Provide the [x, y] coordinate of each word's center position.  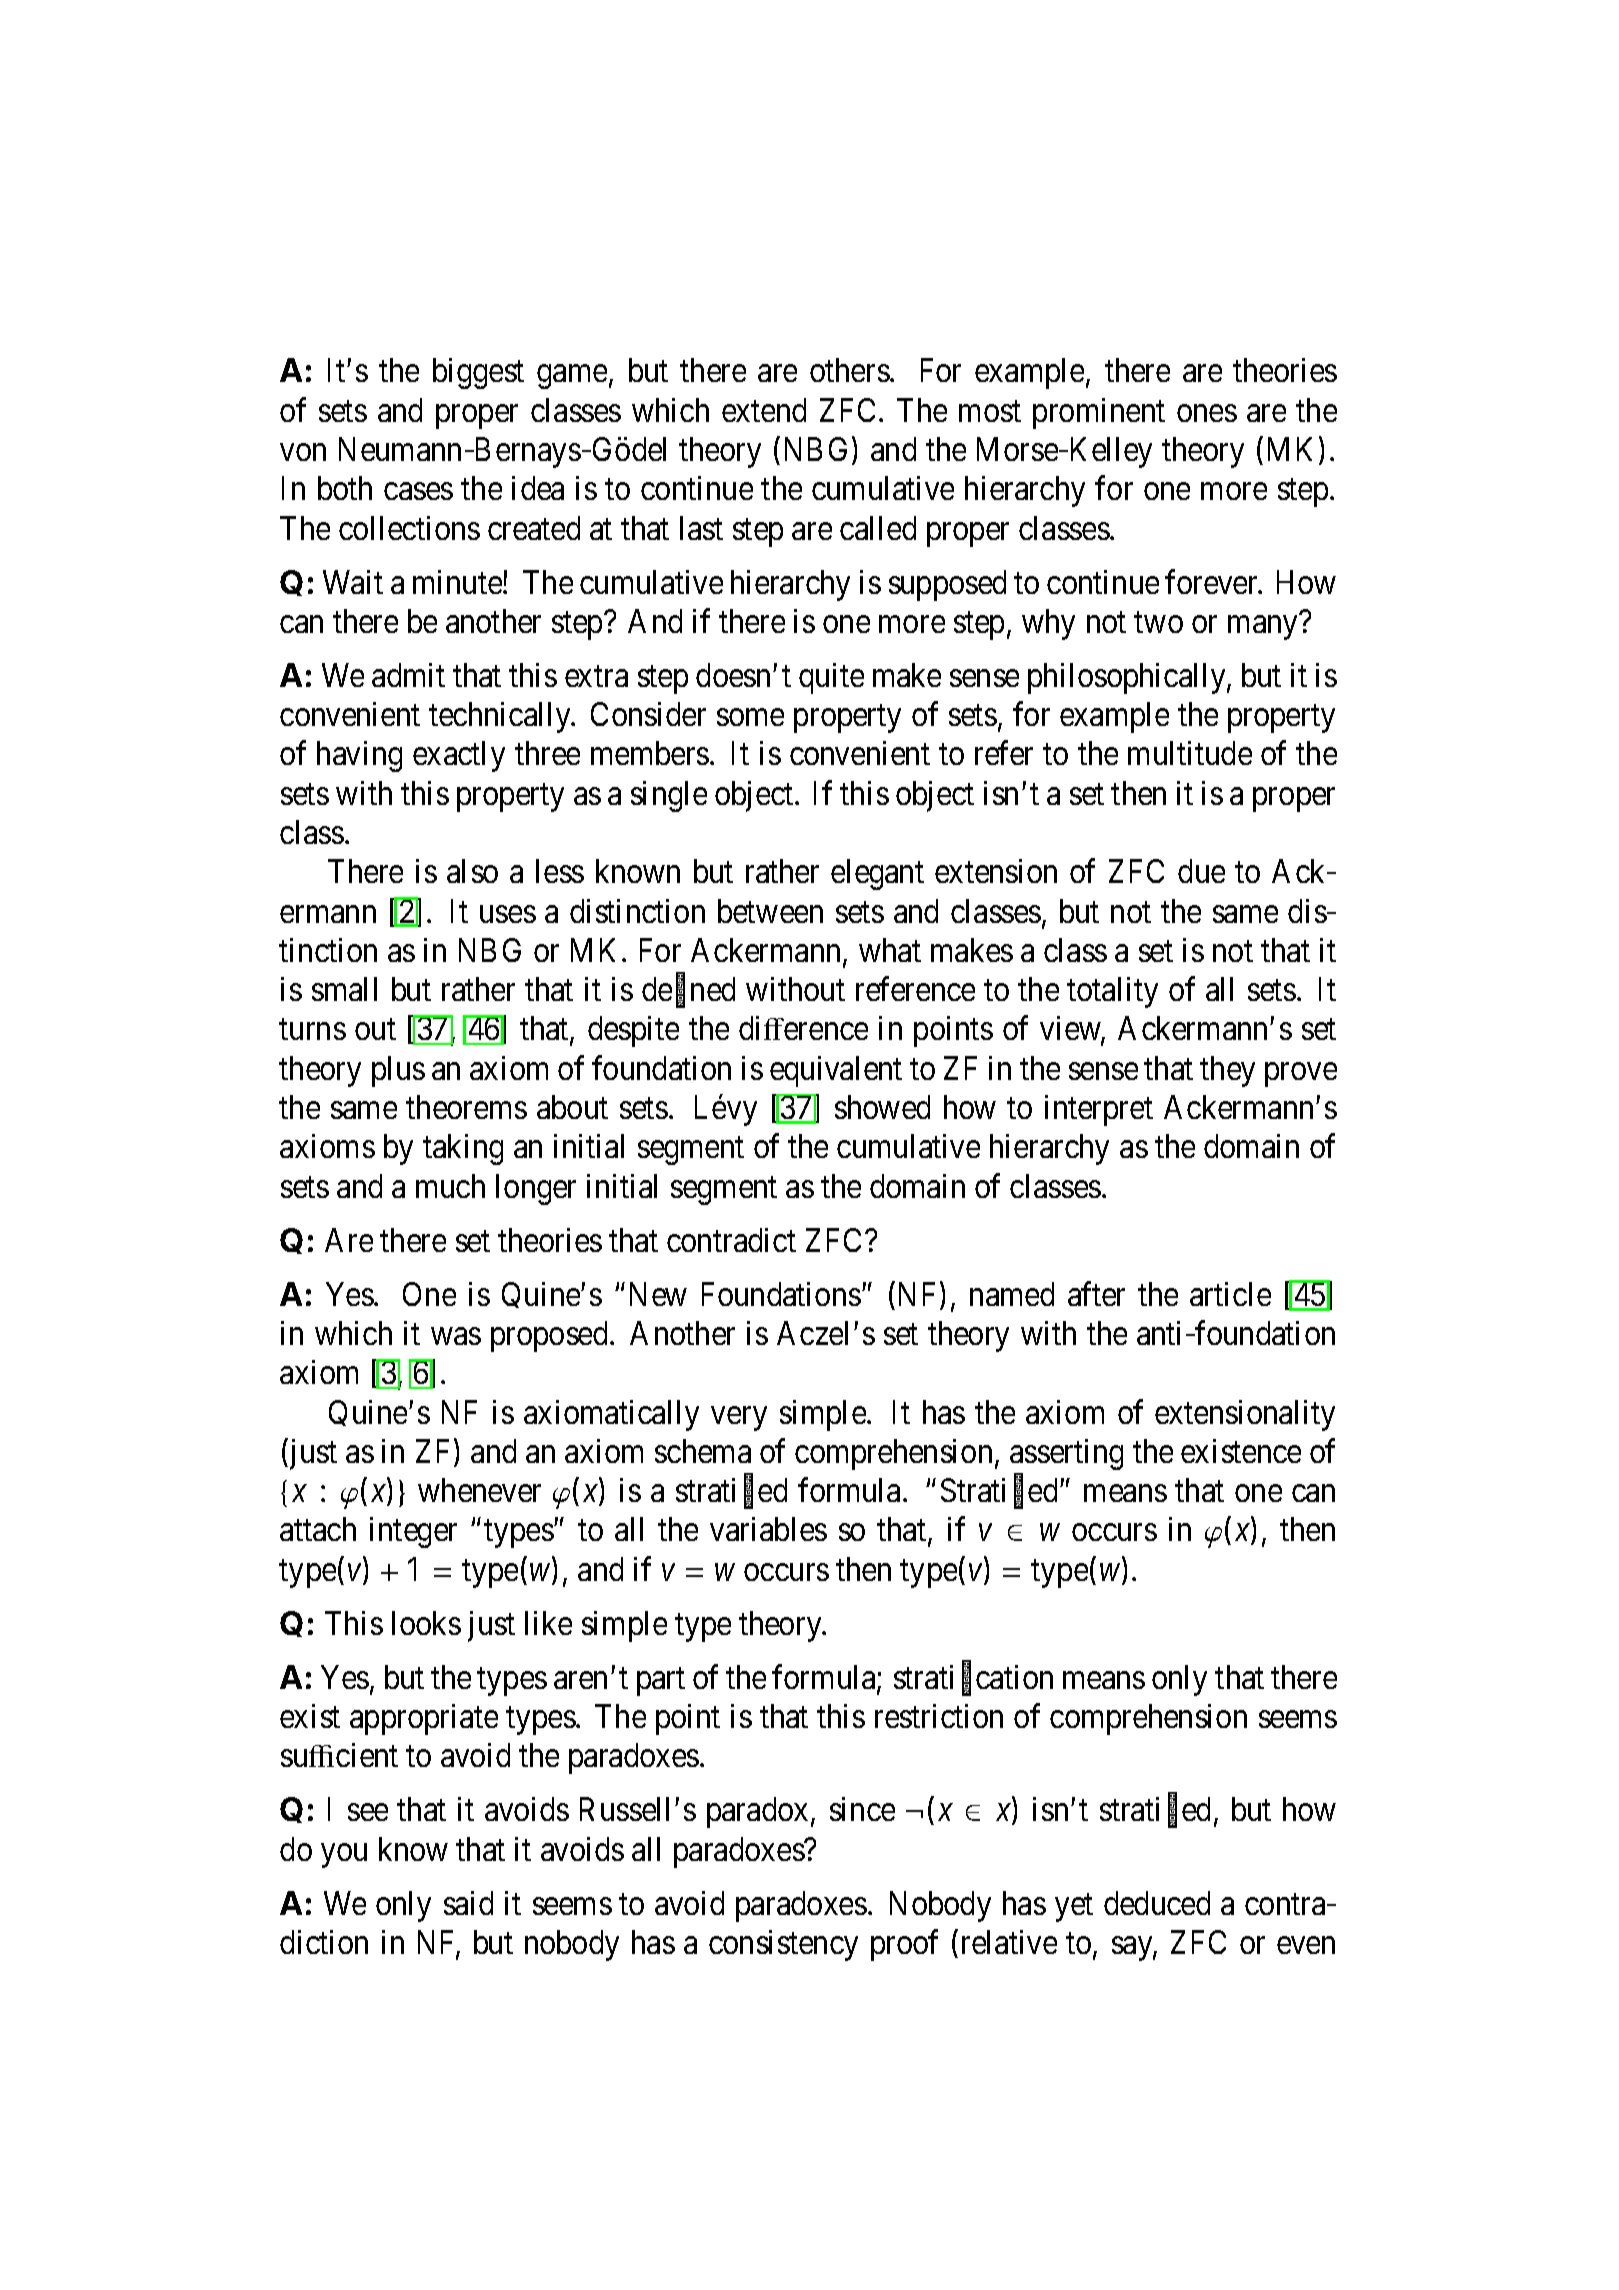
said [468, 1903]
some [750, 717]
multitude [1190, 753]
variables [768, 1529]
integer [413, 1532]
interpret [1099, 1110]
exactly [459, 756]
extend [764, 410]
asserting [1066, 1454]
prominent [1099, 413]
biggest [478, 373]
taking [463, 1149]
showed [882, 1107]
